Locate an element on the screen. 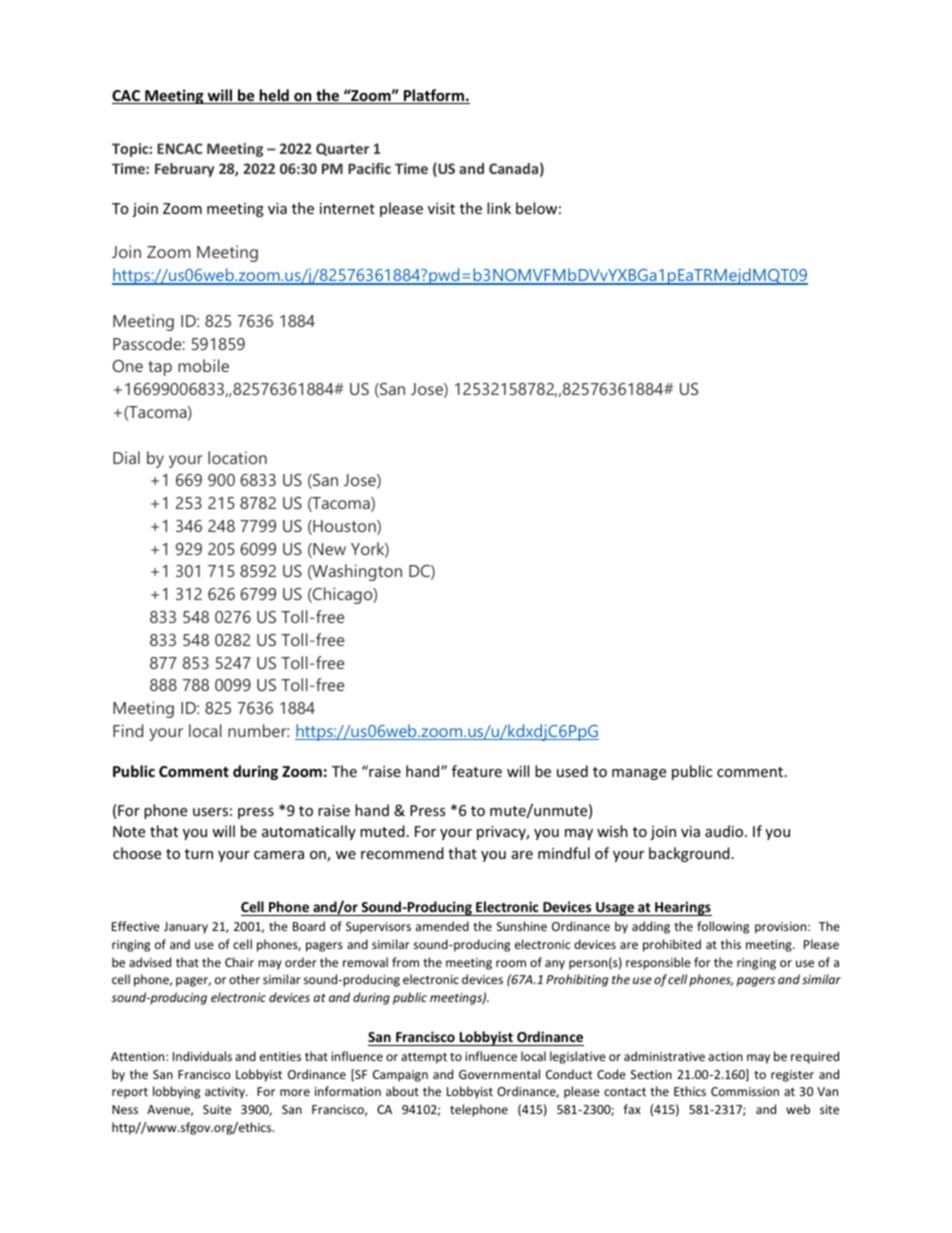  feature is located at coordinates (477, 771).
